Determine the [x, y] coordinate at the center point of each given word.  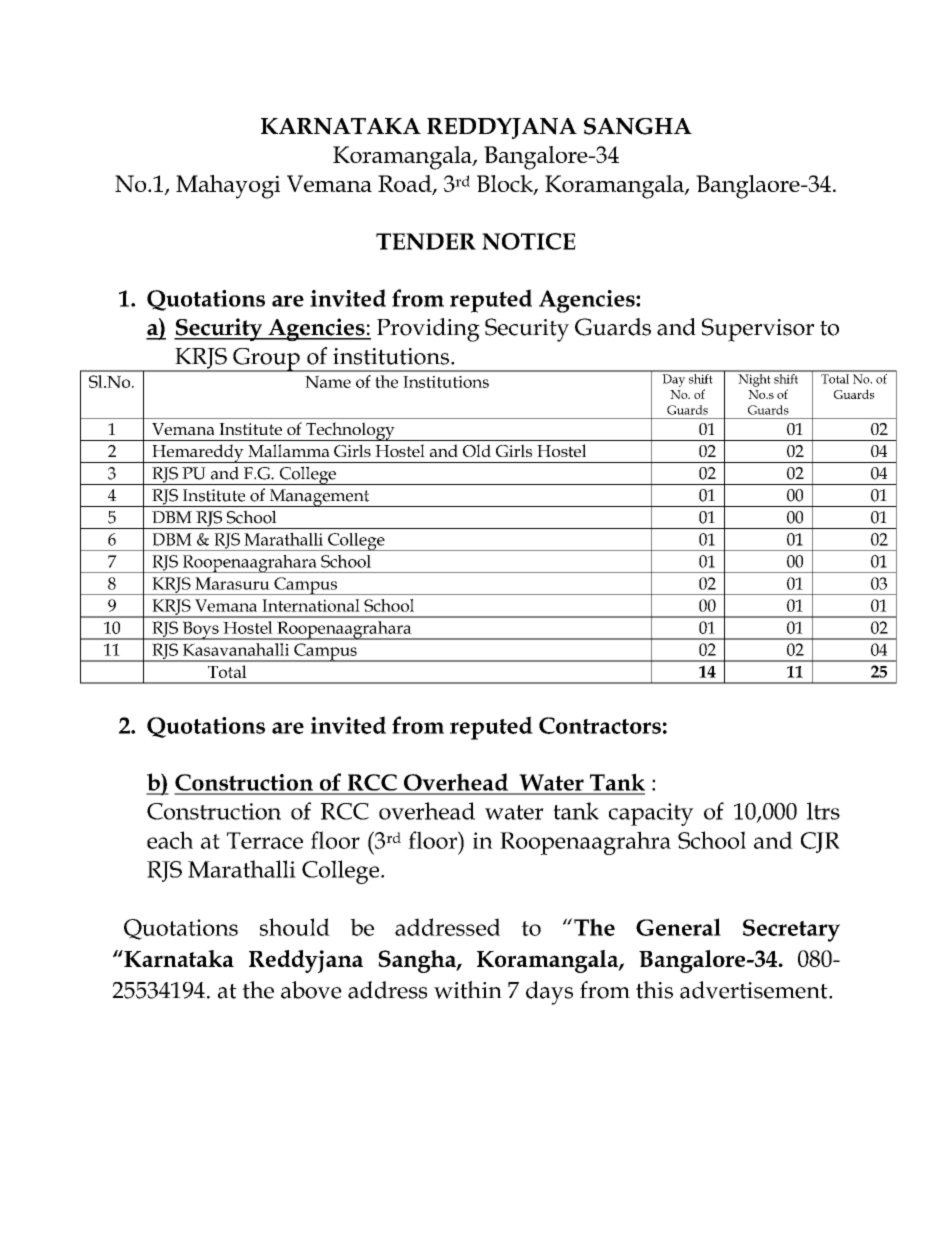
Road [406, 184]
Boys [200, 630]
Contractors [600, 725]
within [468, 990]
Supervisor [758, 330]
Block [506, 184]
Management [319, 498]
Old [477, 450]
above [311, 990]
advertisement [755, 990]
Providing [428, 330]
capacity [651, 814]
